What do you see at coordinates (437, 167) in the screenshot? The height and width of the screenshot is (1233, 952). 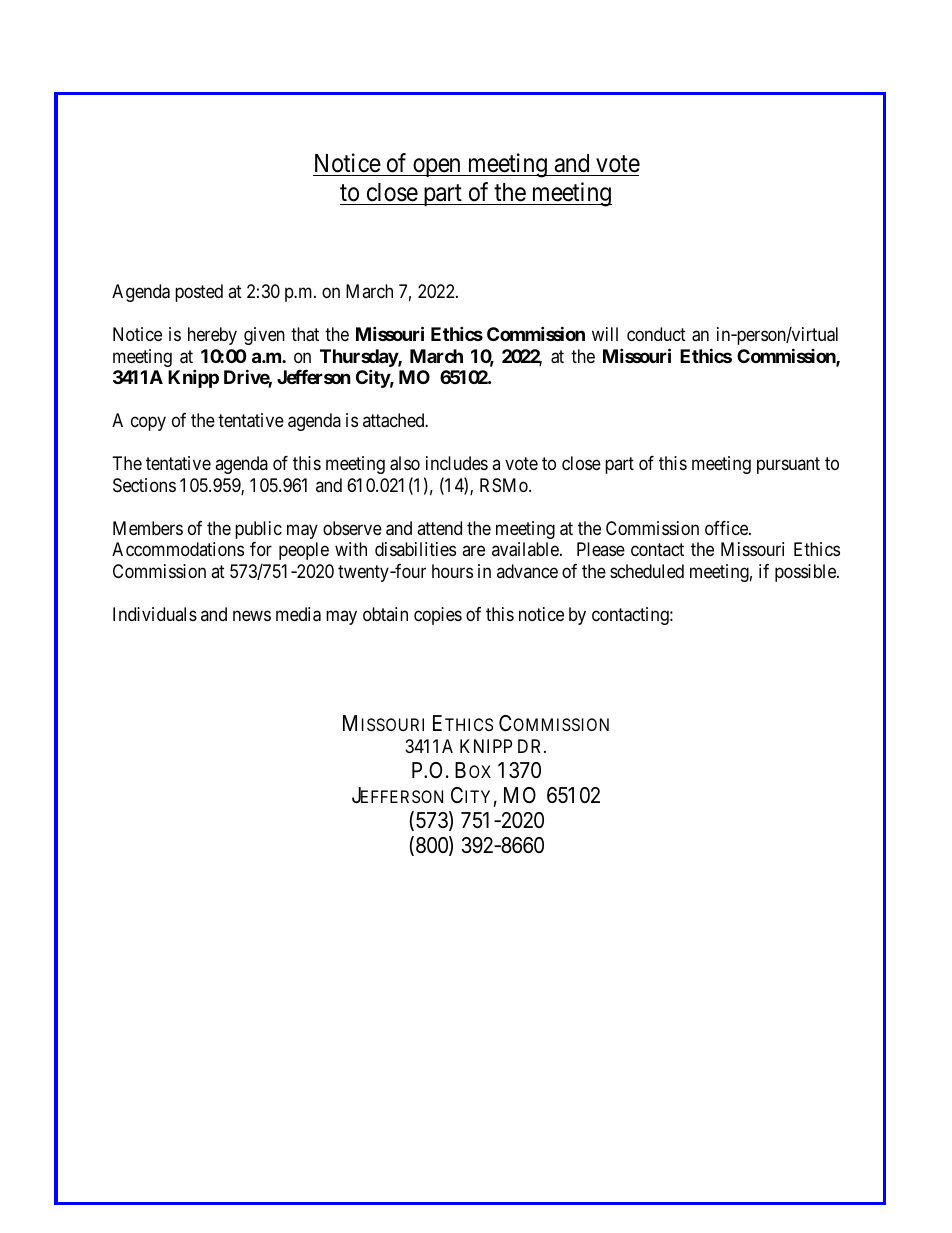 I see `open` at bounding box center [437, 167].
